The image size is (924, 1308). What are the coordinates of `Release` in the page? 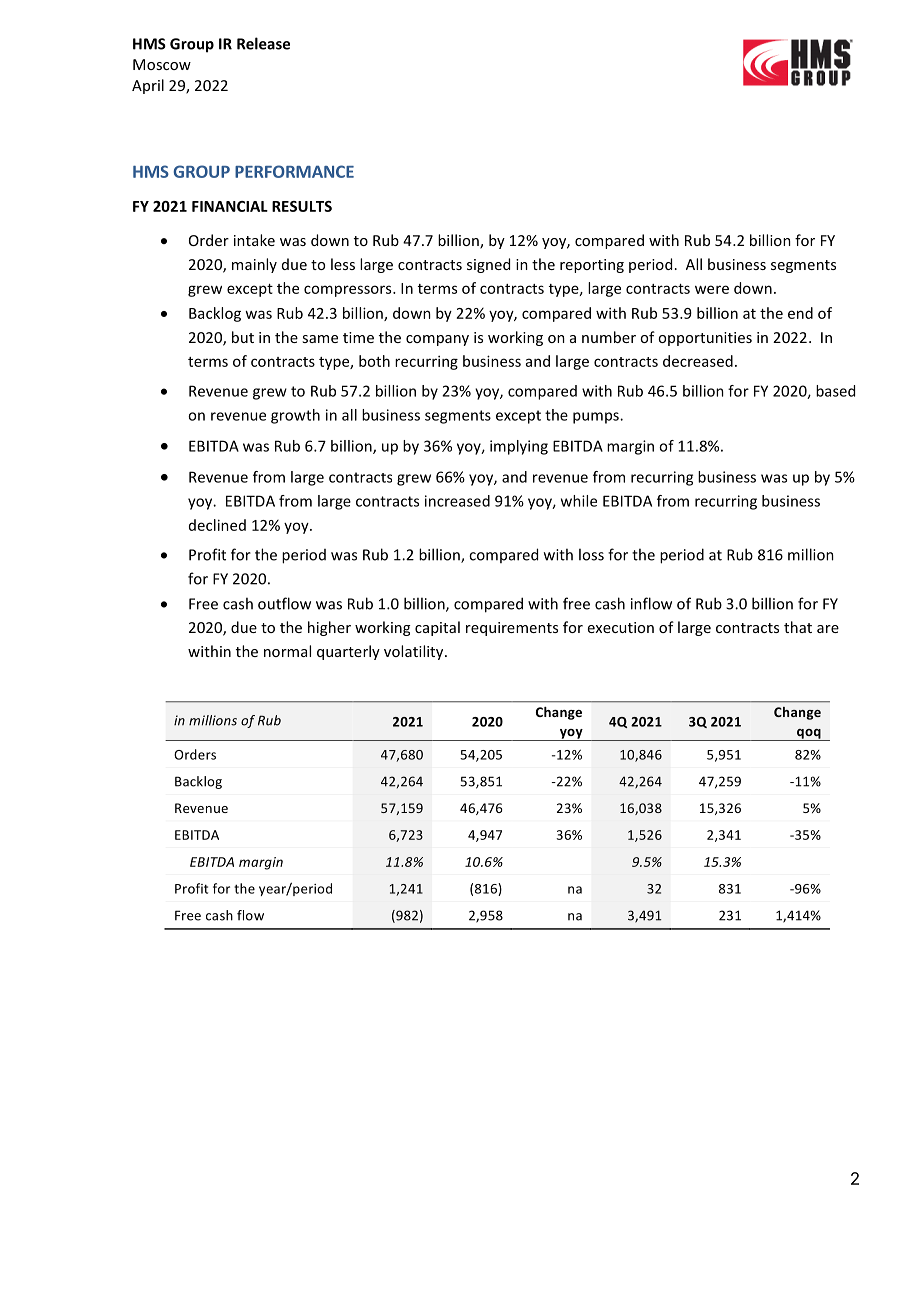 It's located at (263, 43).
